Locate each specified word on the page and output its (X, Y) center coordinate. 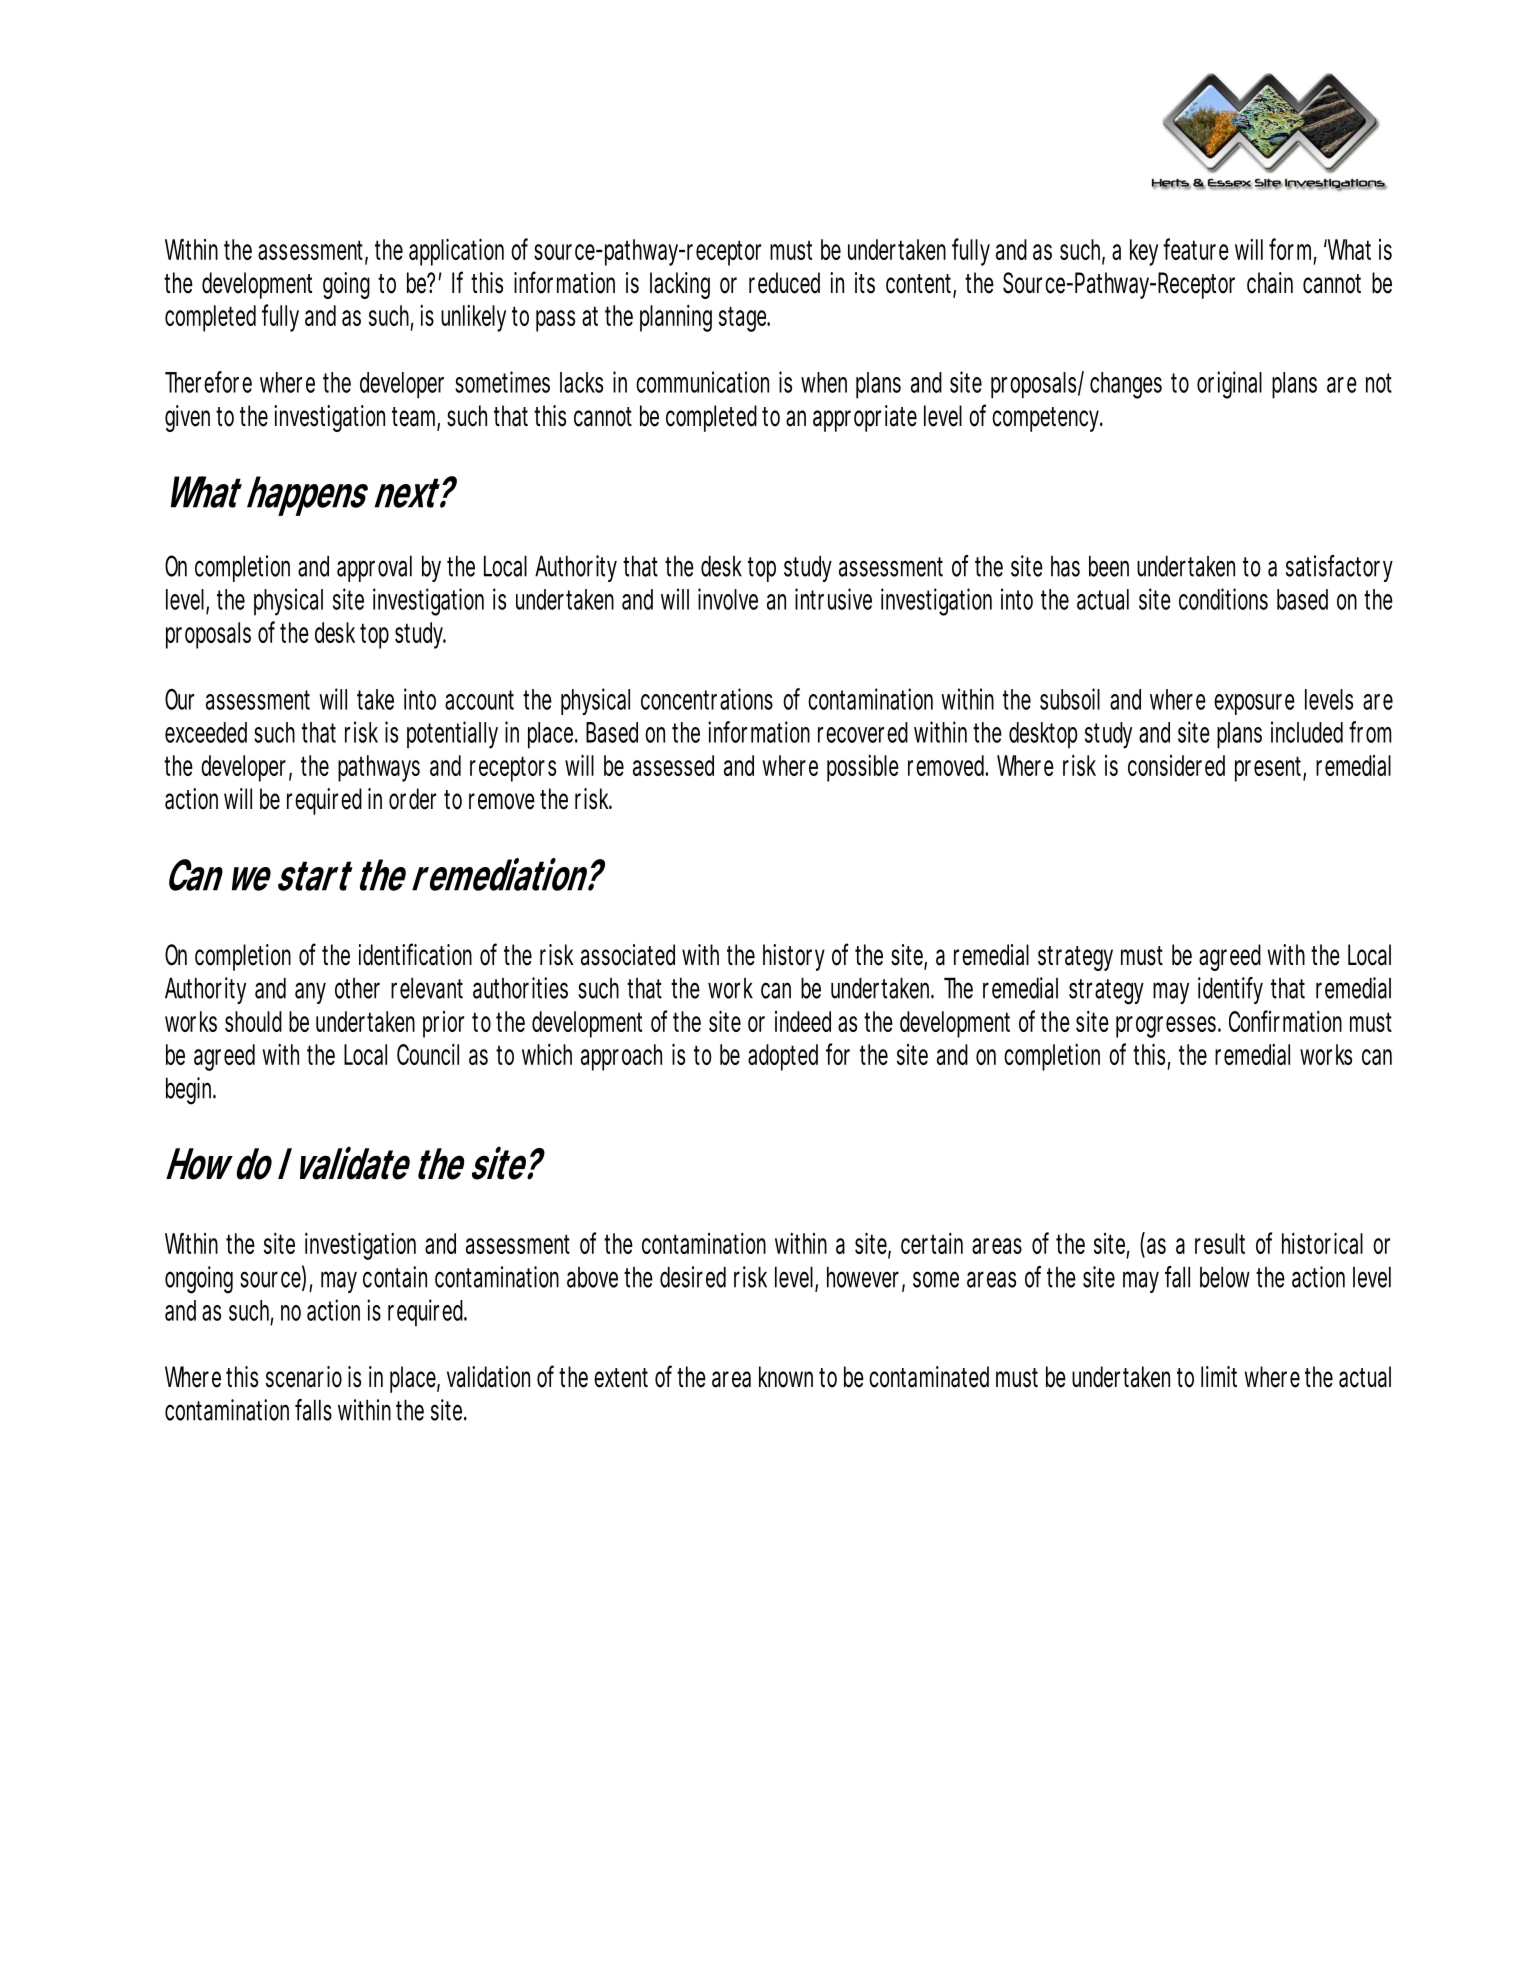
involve (728, 599)
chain (1270, 283)
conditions (1223, 599)
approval (374, 568)
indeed (803, 1021)
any (310, 993)
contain (395, 1277)
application (456, 252)
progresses (1168, 1027)
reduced (784, 283)
